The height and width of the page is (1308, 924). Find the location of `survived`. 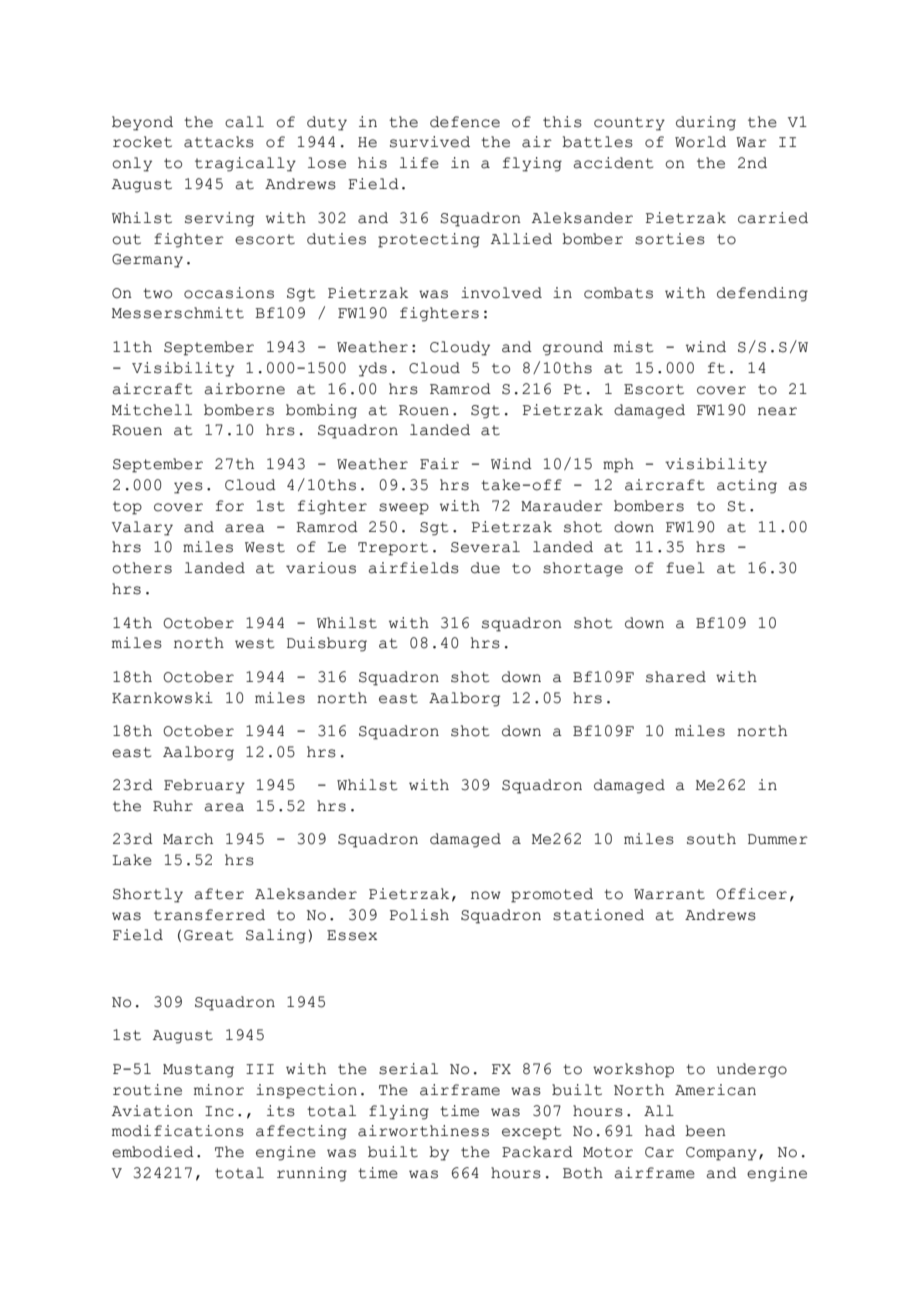

survived is located at coordinates (430, 142).
